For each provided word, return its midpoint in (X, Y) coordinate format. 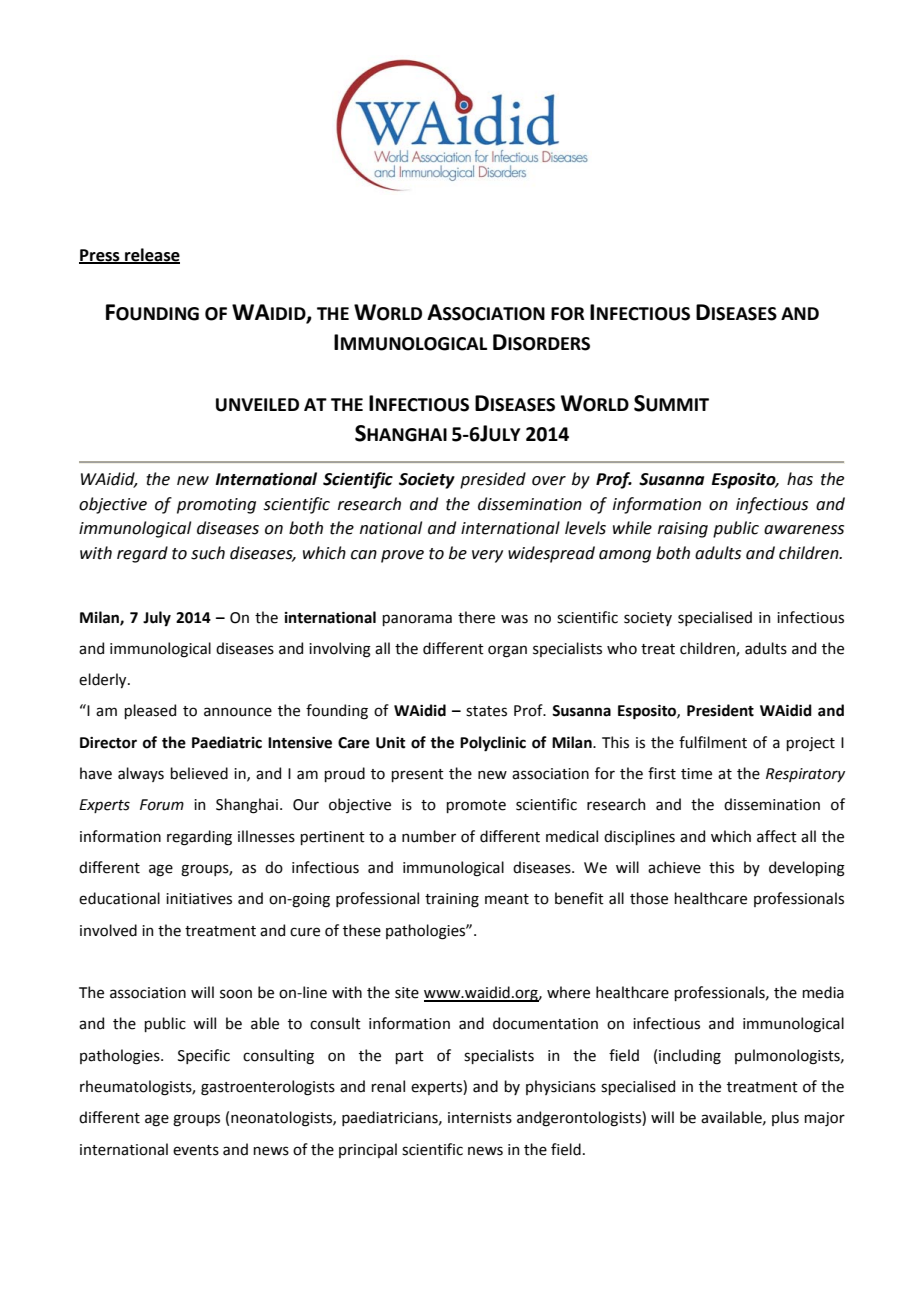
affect (777, 836)
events (196, 1150)
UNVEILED (257, 405)
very (487, 556)
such (208, 553)
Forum (162, 805)
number (429, 836)
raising (683, 530)
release (151, 255)
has (800, 479)
